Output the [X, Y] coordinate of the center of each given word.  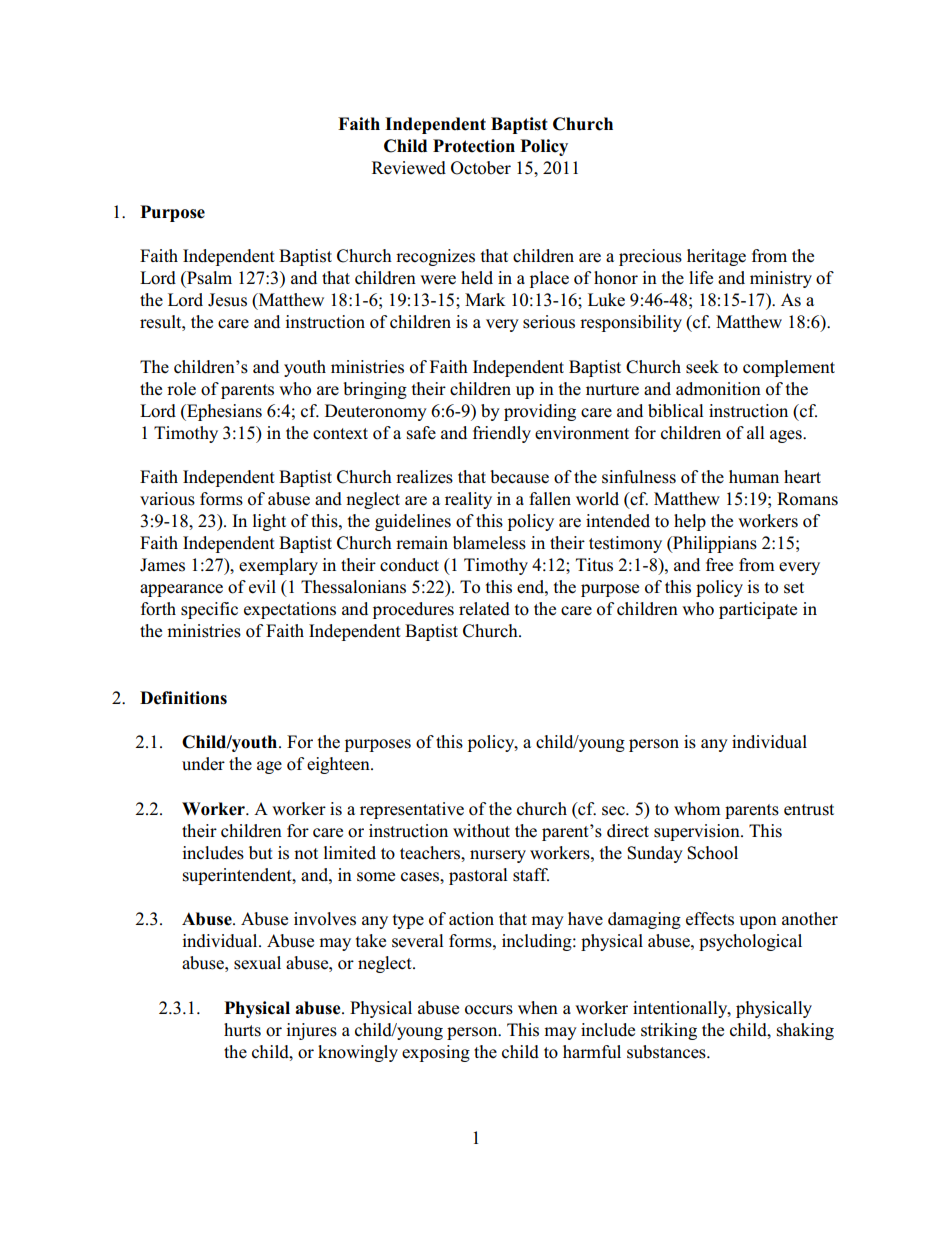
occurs [489, 1010]
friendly [502, 434]
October [481, 168]
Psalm [208, 278]
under [203, 764]
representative [412, 810]
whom [697, 809]
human [754, 477]
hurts [242, 1030]
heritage [716, 257]
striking [669, 1031]
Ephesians [223, 412]
